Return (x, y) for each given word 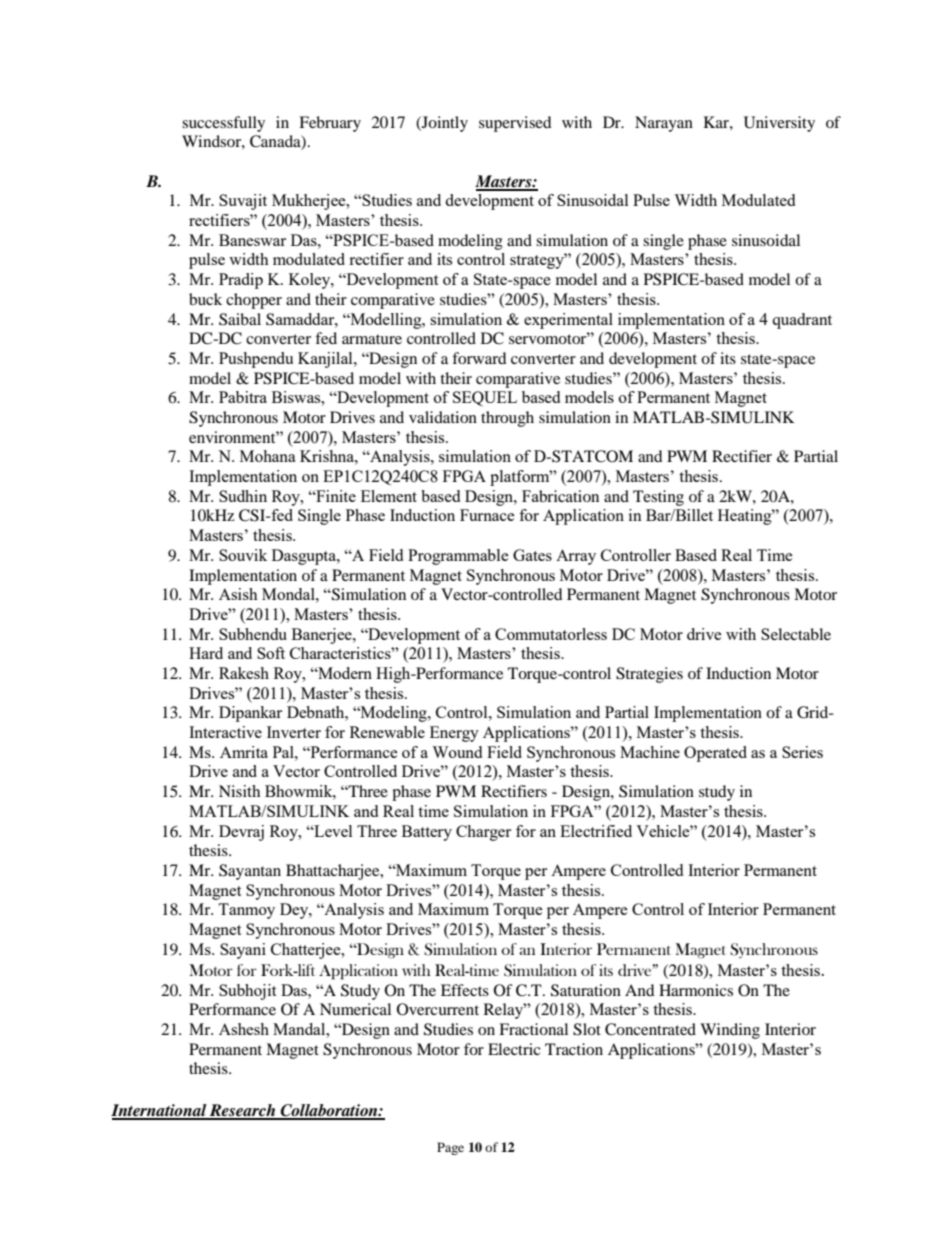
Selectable (796, 634)
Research (243, 1111)
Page (450, 1148)
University (779, 124)
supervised (515, 124)
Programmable (458, 557)
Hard (206, 653)
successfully (223, 124)
